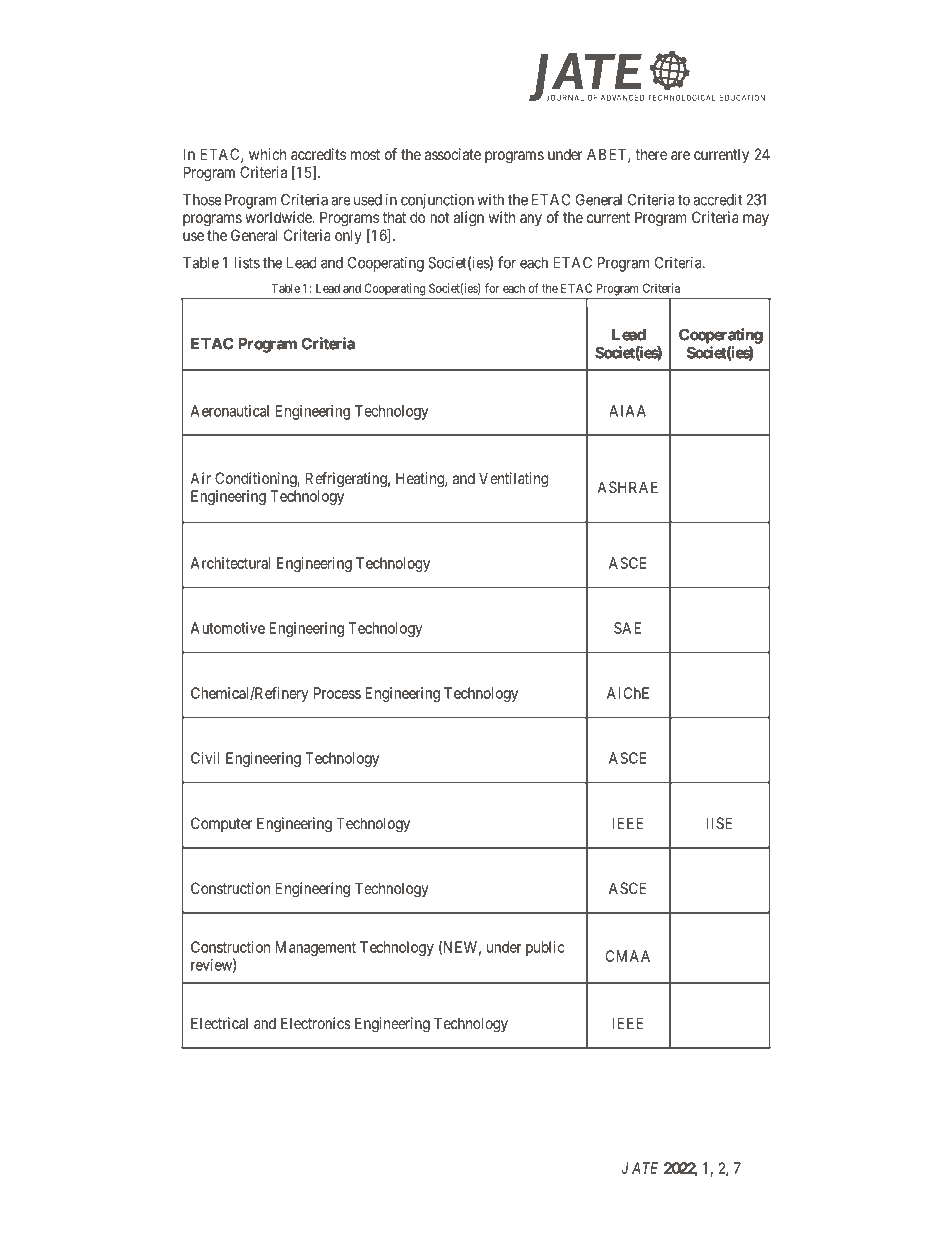 This image has height=1233, width=952. I want to click on Electrical, so click(219, 1023).
